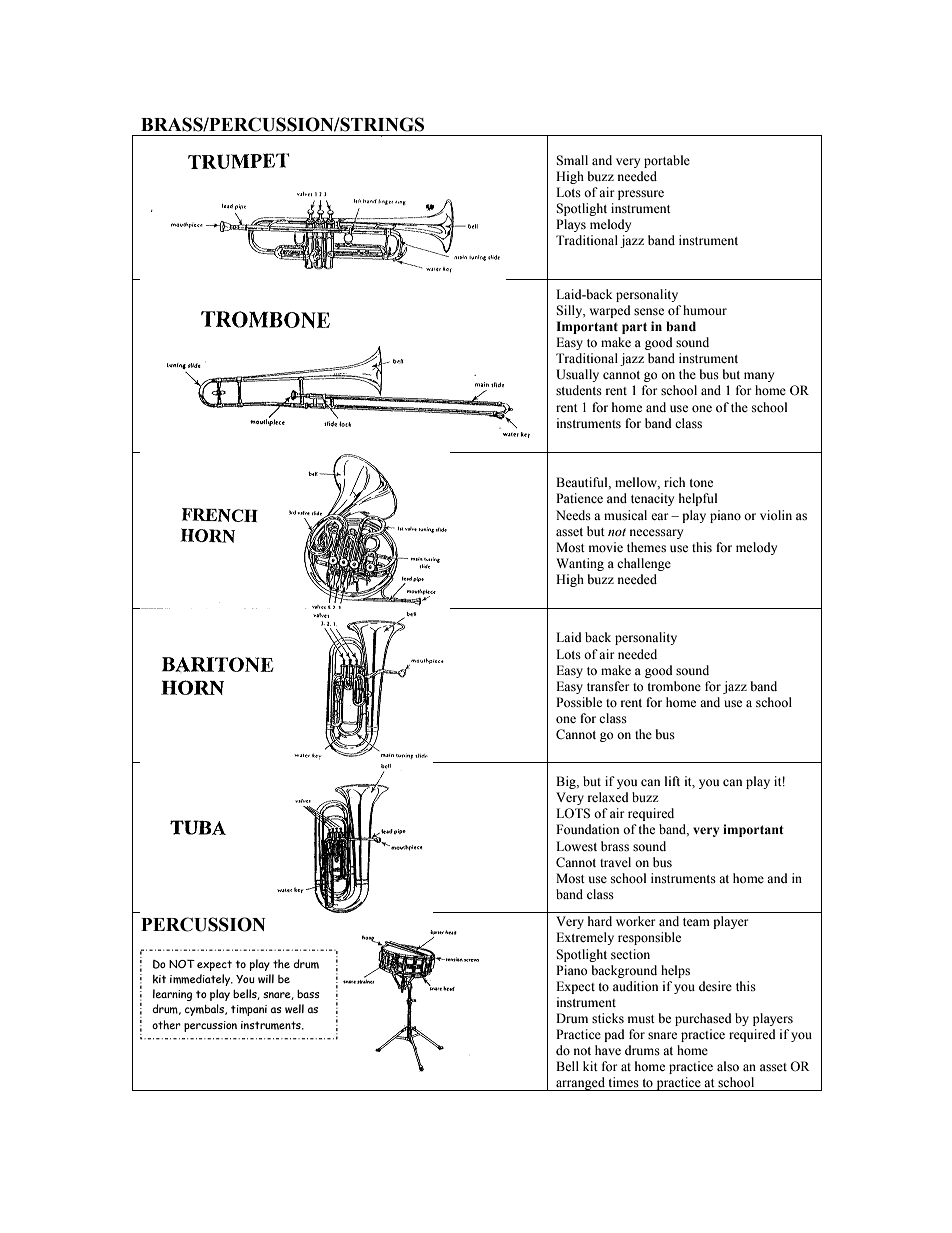  I want to click on pressure, so click(641, 195).
